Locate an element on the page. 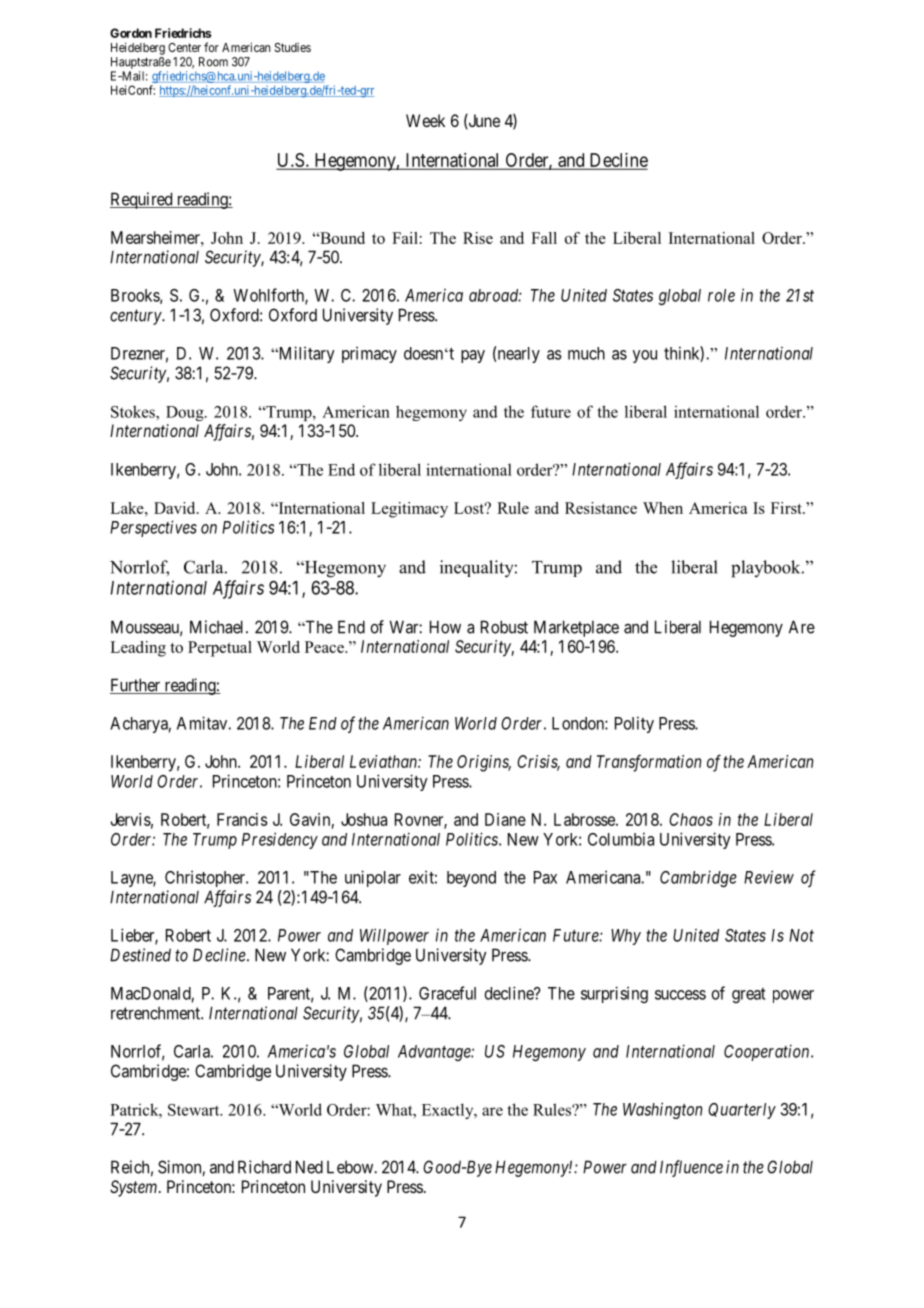 Image resolution: width=924 pixels, height=1308 pixels. Stewart is located at coordinates (195, 1110).
